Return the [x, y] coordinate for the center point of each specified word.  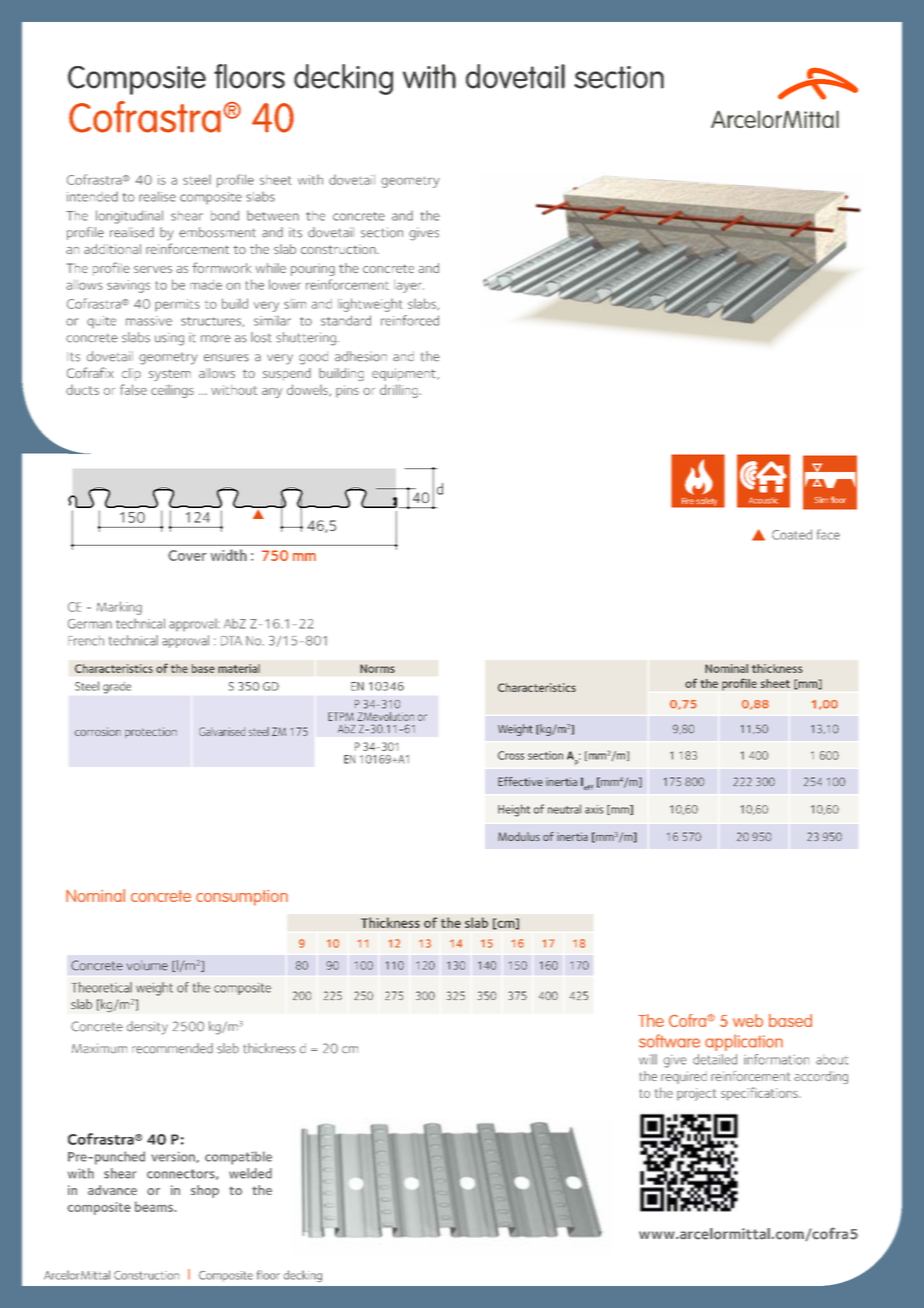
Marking [119, 608]
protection [151, 732]
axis [594, 809]
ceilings [172, 391]
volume [147, 965]
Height [514, 810]
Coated [792, 534]
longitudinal [129, 217]
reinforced [410, 320]
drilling [399, 391]
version [174, 1157]
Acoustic [763, 500]
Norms [377, 668]
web [748, 1020]
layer [409, 286]
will [648, 1059]
